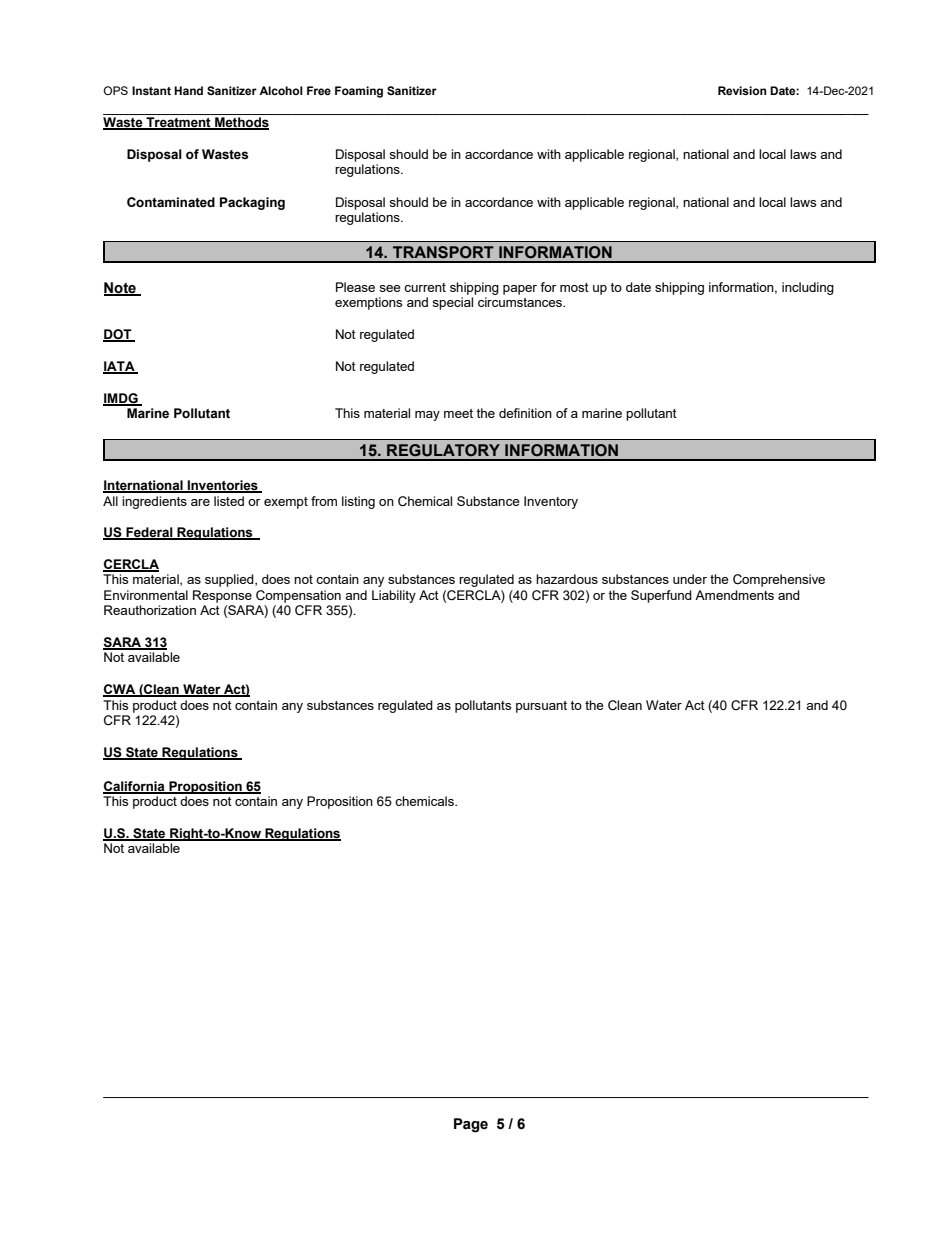 This document has height=1233, width=952. I want to click on Response, so click(222, 596).
